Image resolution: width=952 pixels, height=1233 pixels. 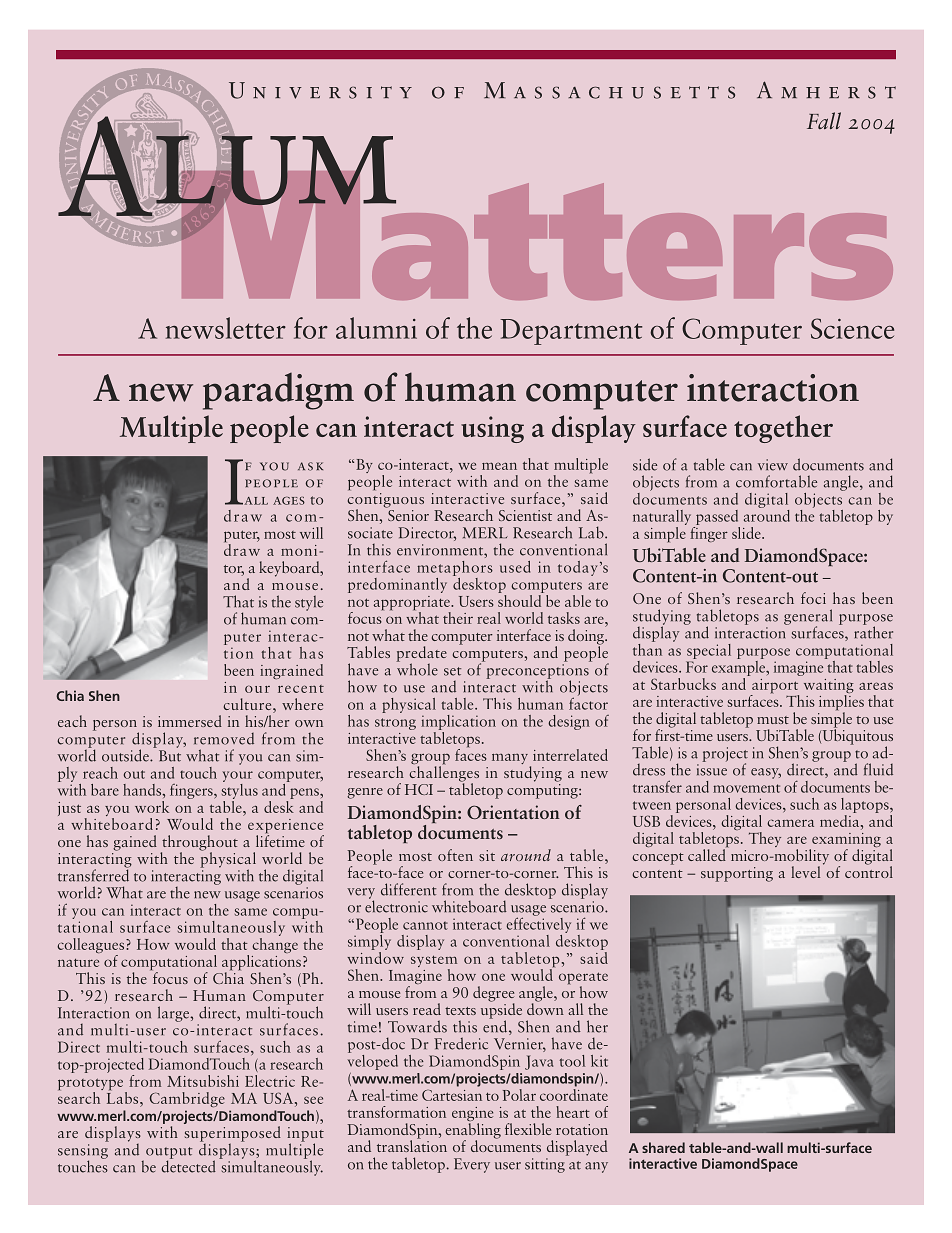 I want to click on must, so click(x=773, y=720).
